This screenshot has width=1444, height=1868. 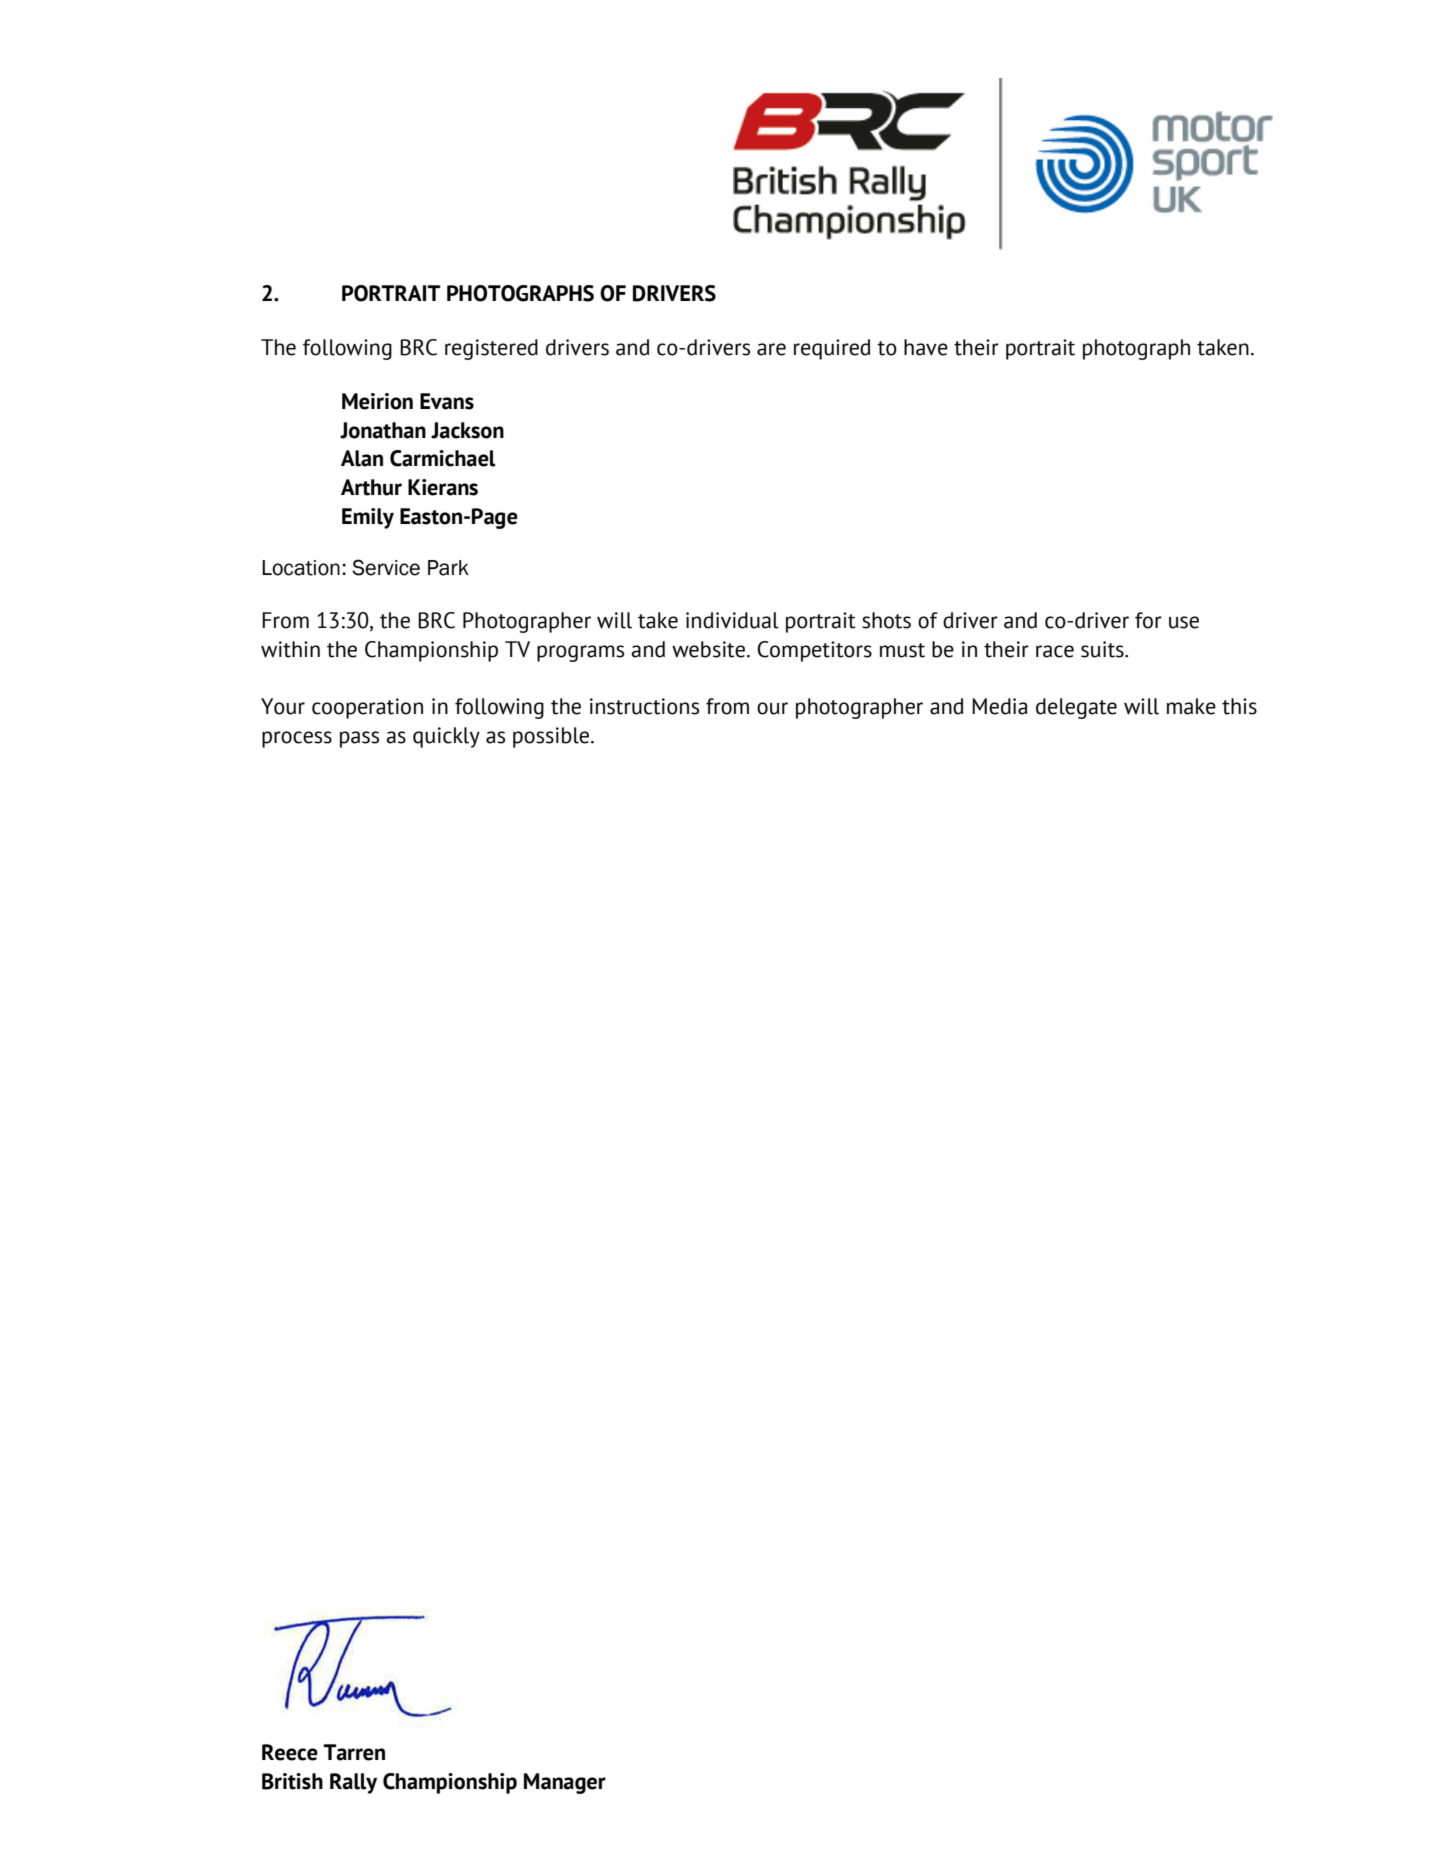 I want to click on Rally, so click(x=353, y=1783).
